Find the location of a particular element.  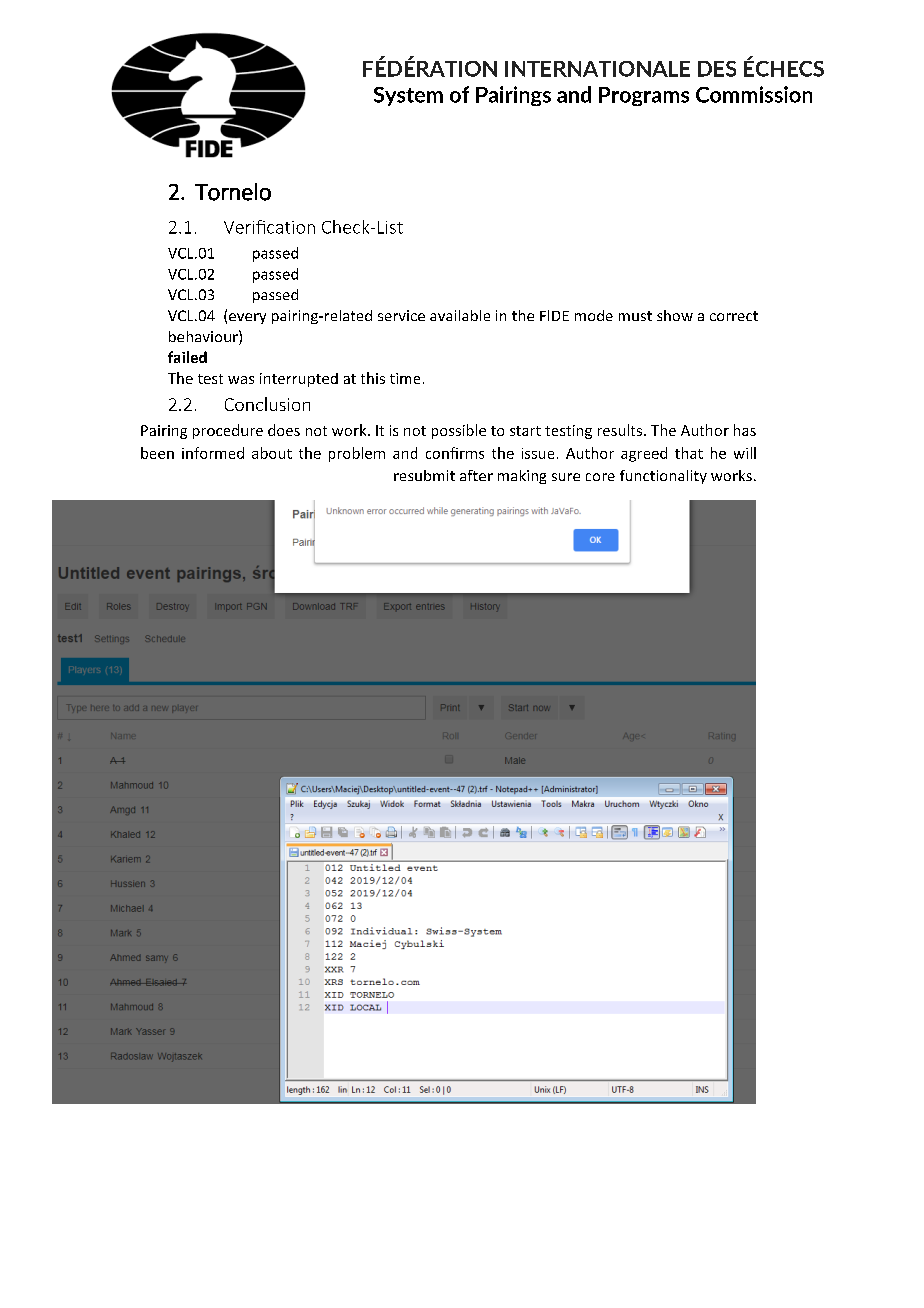

informed is located at coordinates (213, 453).
